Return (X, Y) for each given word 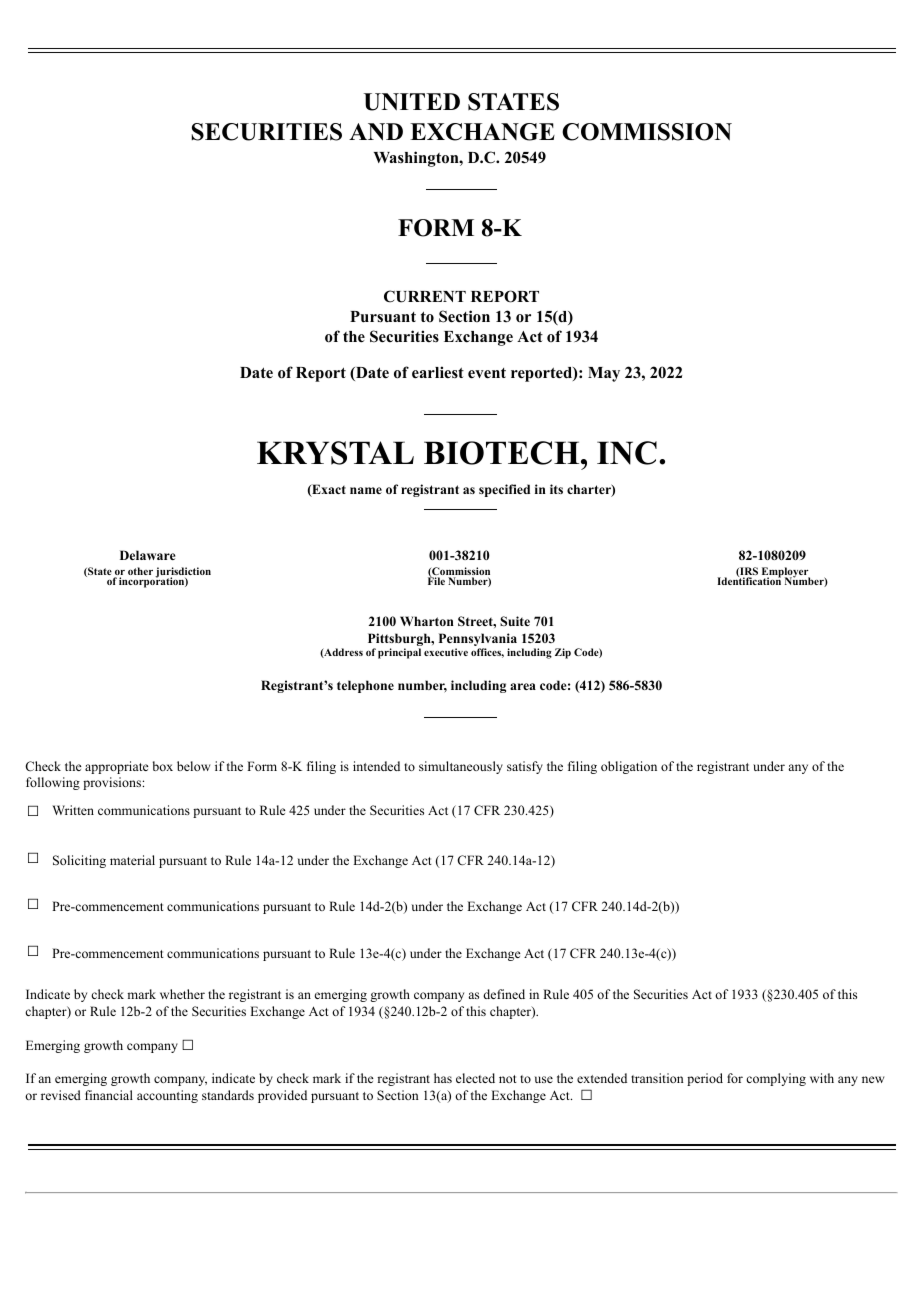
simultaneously (461, 767)
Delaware (147, 555)
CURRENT (425, 296)
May (604, 374)
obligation (629, 767)
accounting (167, 1096)
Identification (749, 580)
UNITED (412, 102)
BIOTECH (503, 453)
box (163, 766)
